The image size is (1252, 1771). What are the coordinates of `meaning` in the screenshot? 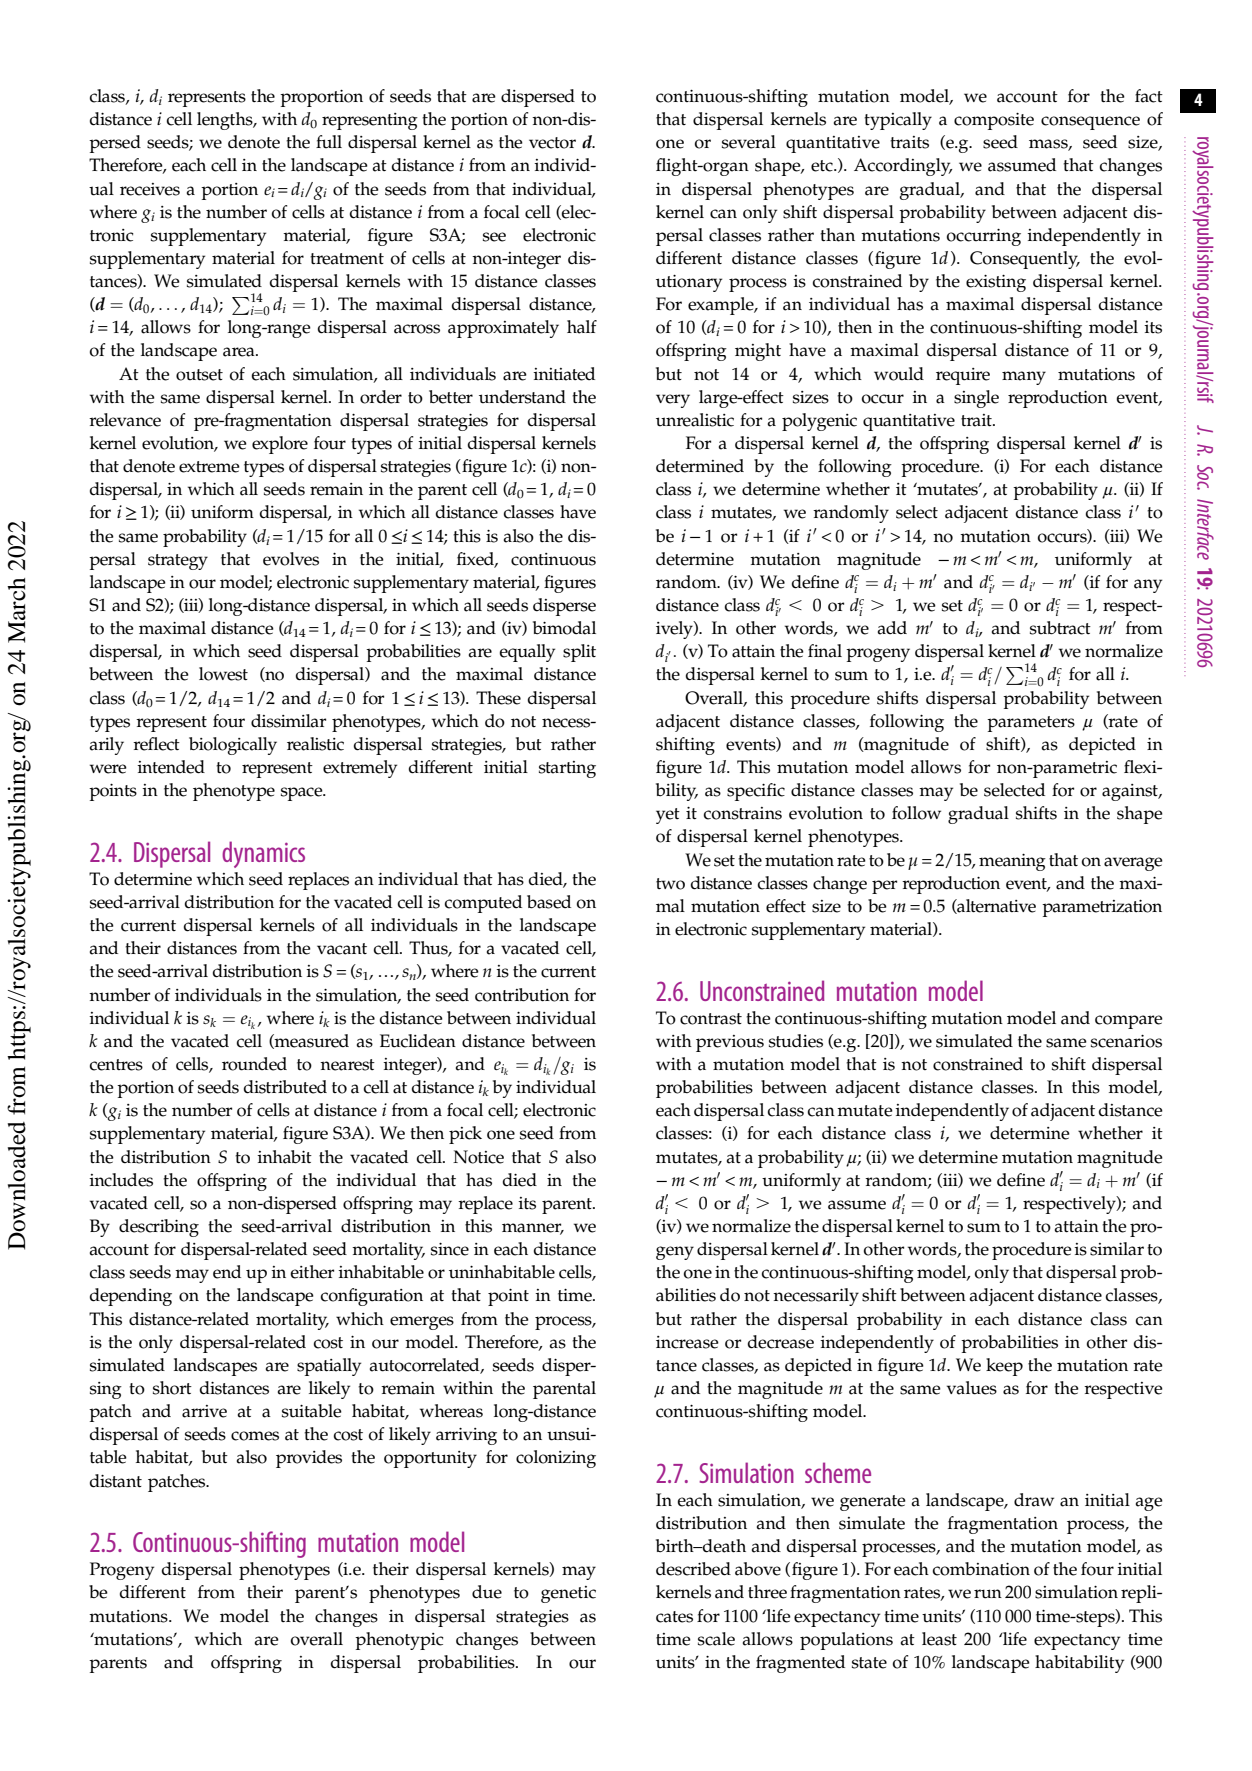 It's located at (1012, 862).
